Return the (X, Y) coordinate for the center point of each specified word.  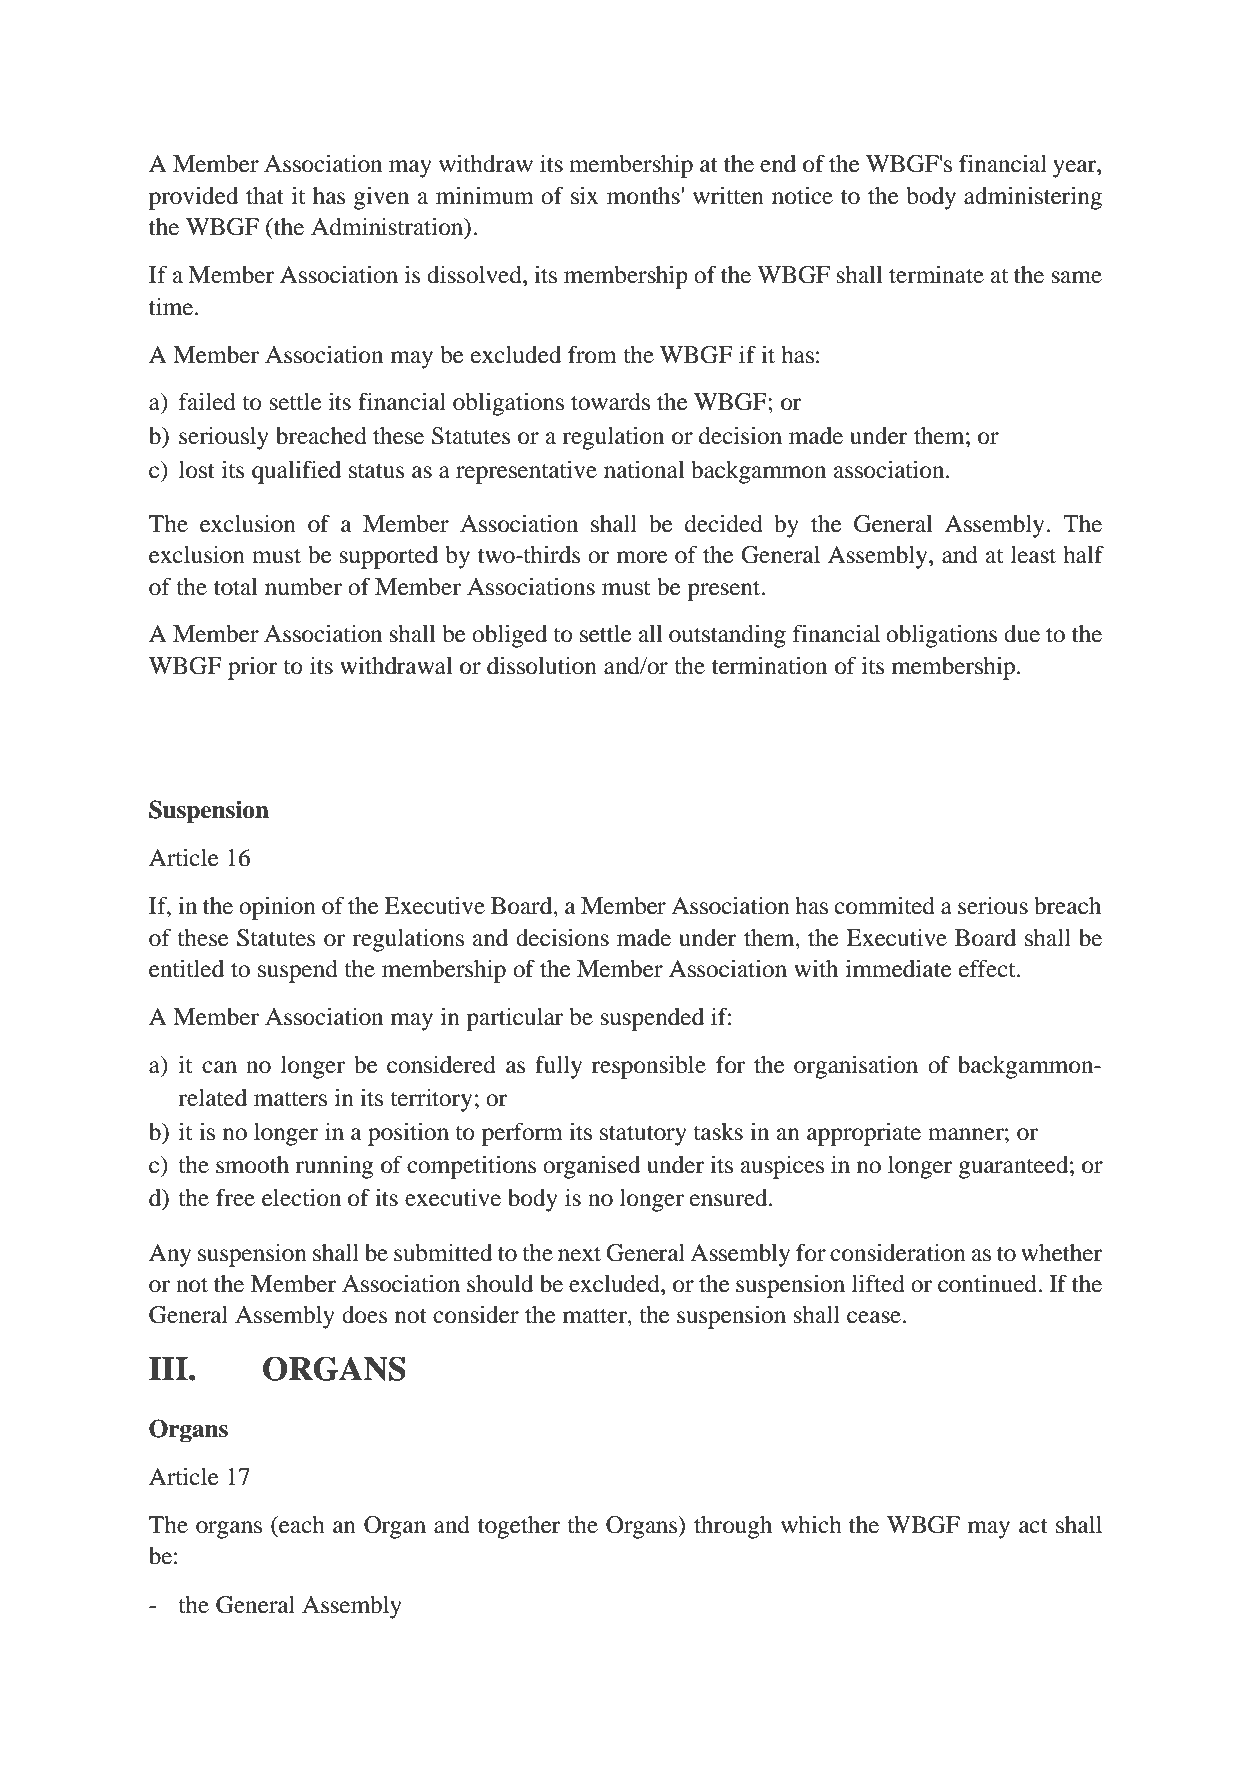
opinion (277, 908)
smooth (252, 1165)
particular (514, 1019)
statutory (643, 1135)
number (303, 587)
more (642, 557)
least (1033, 555)
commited (885, 906)
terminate (936, 275)
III (169, 1368)
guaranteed (1015, 1167)
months (644, 196)
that (265, 196)
